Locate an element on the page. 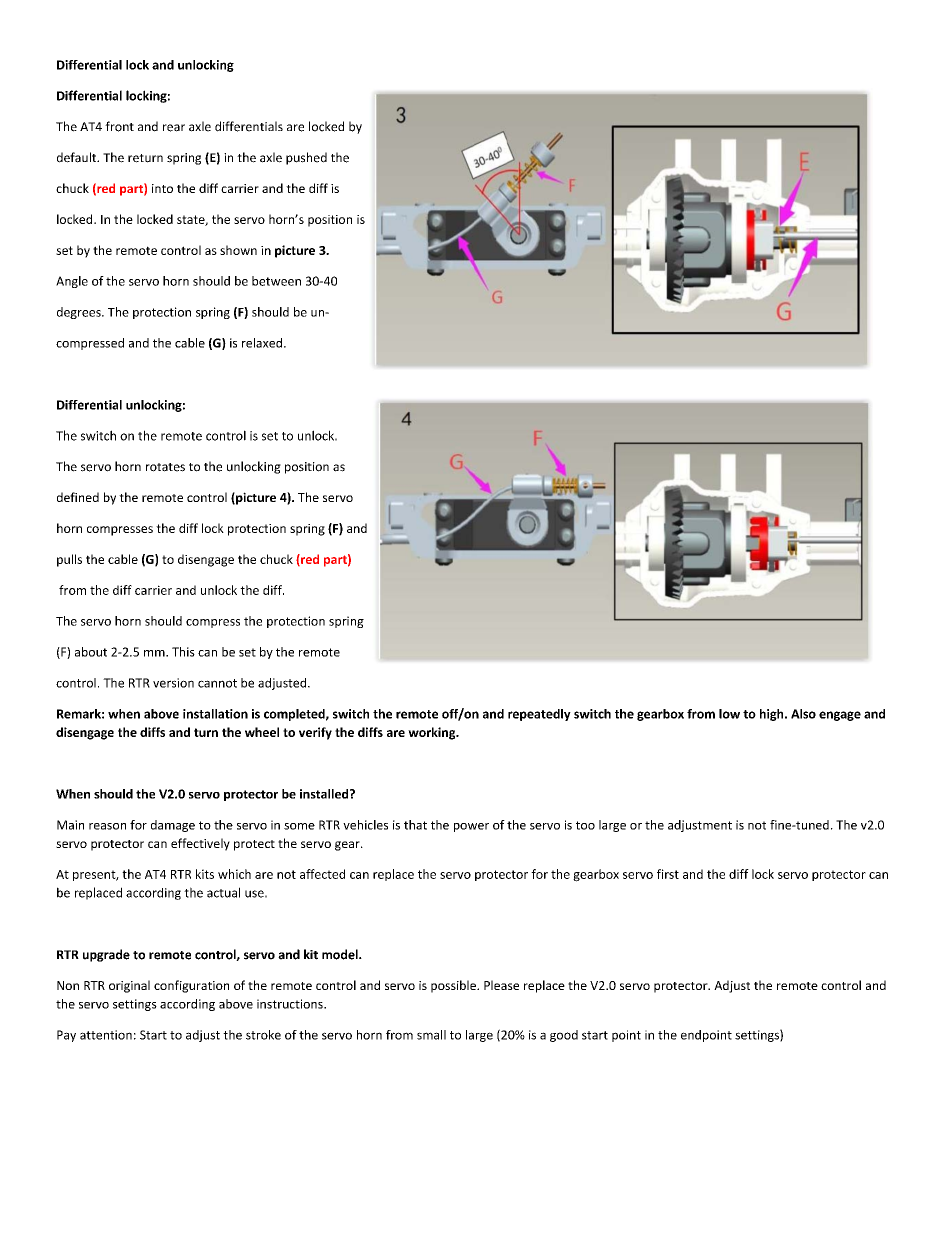 This document has height=1233, width=952. pushed is located at coordinates (306, 158).
